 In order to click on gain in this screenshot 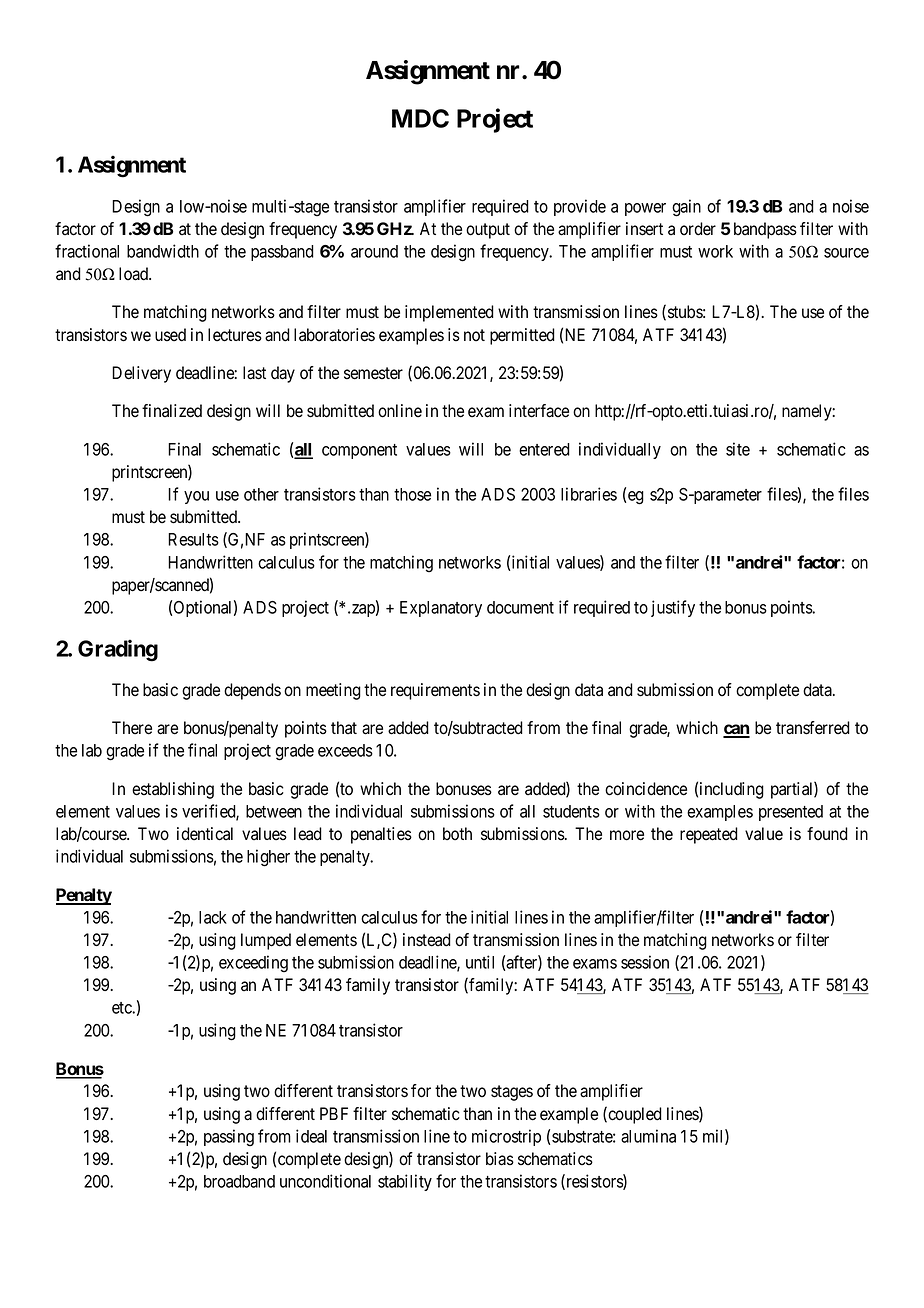, I will do `click(686, 208)`.
